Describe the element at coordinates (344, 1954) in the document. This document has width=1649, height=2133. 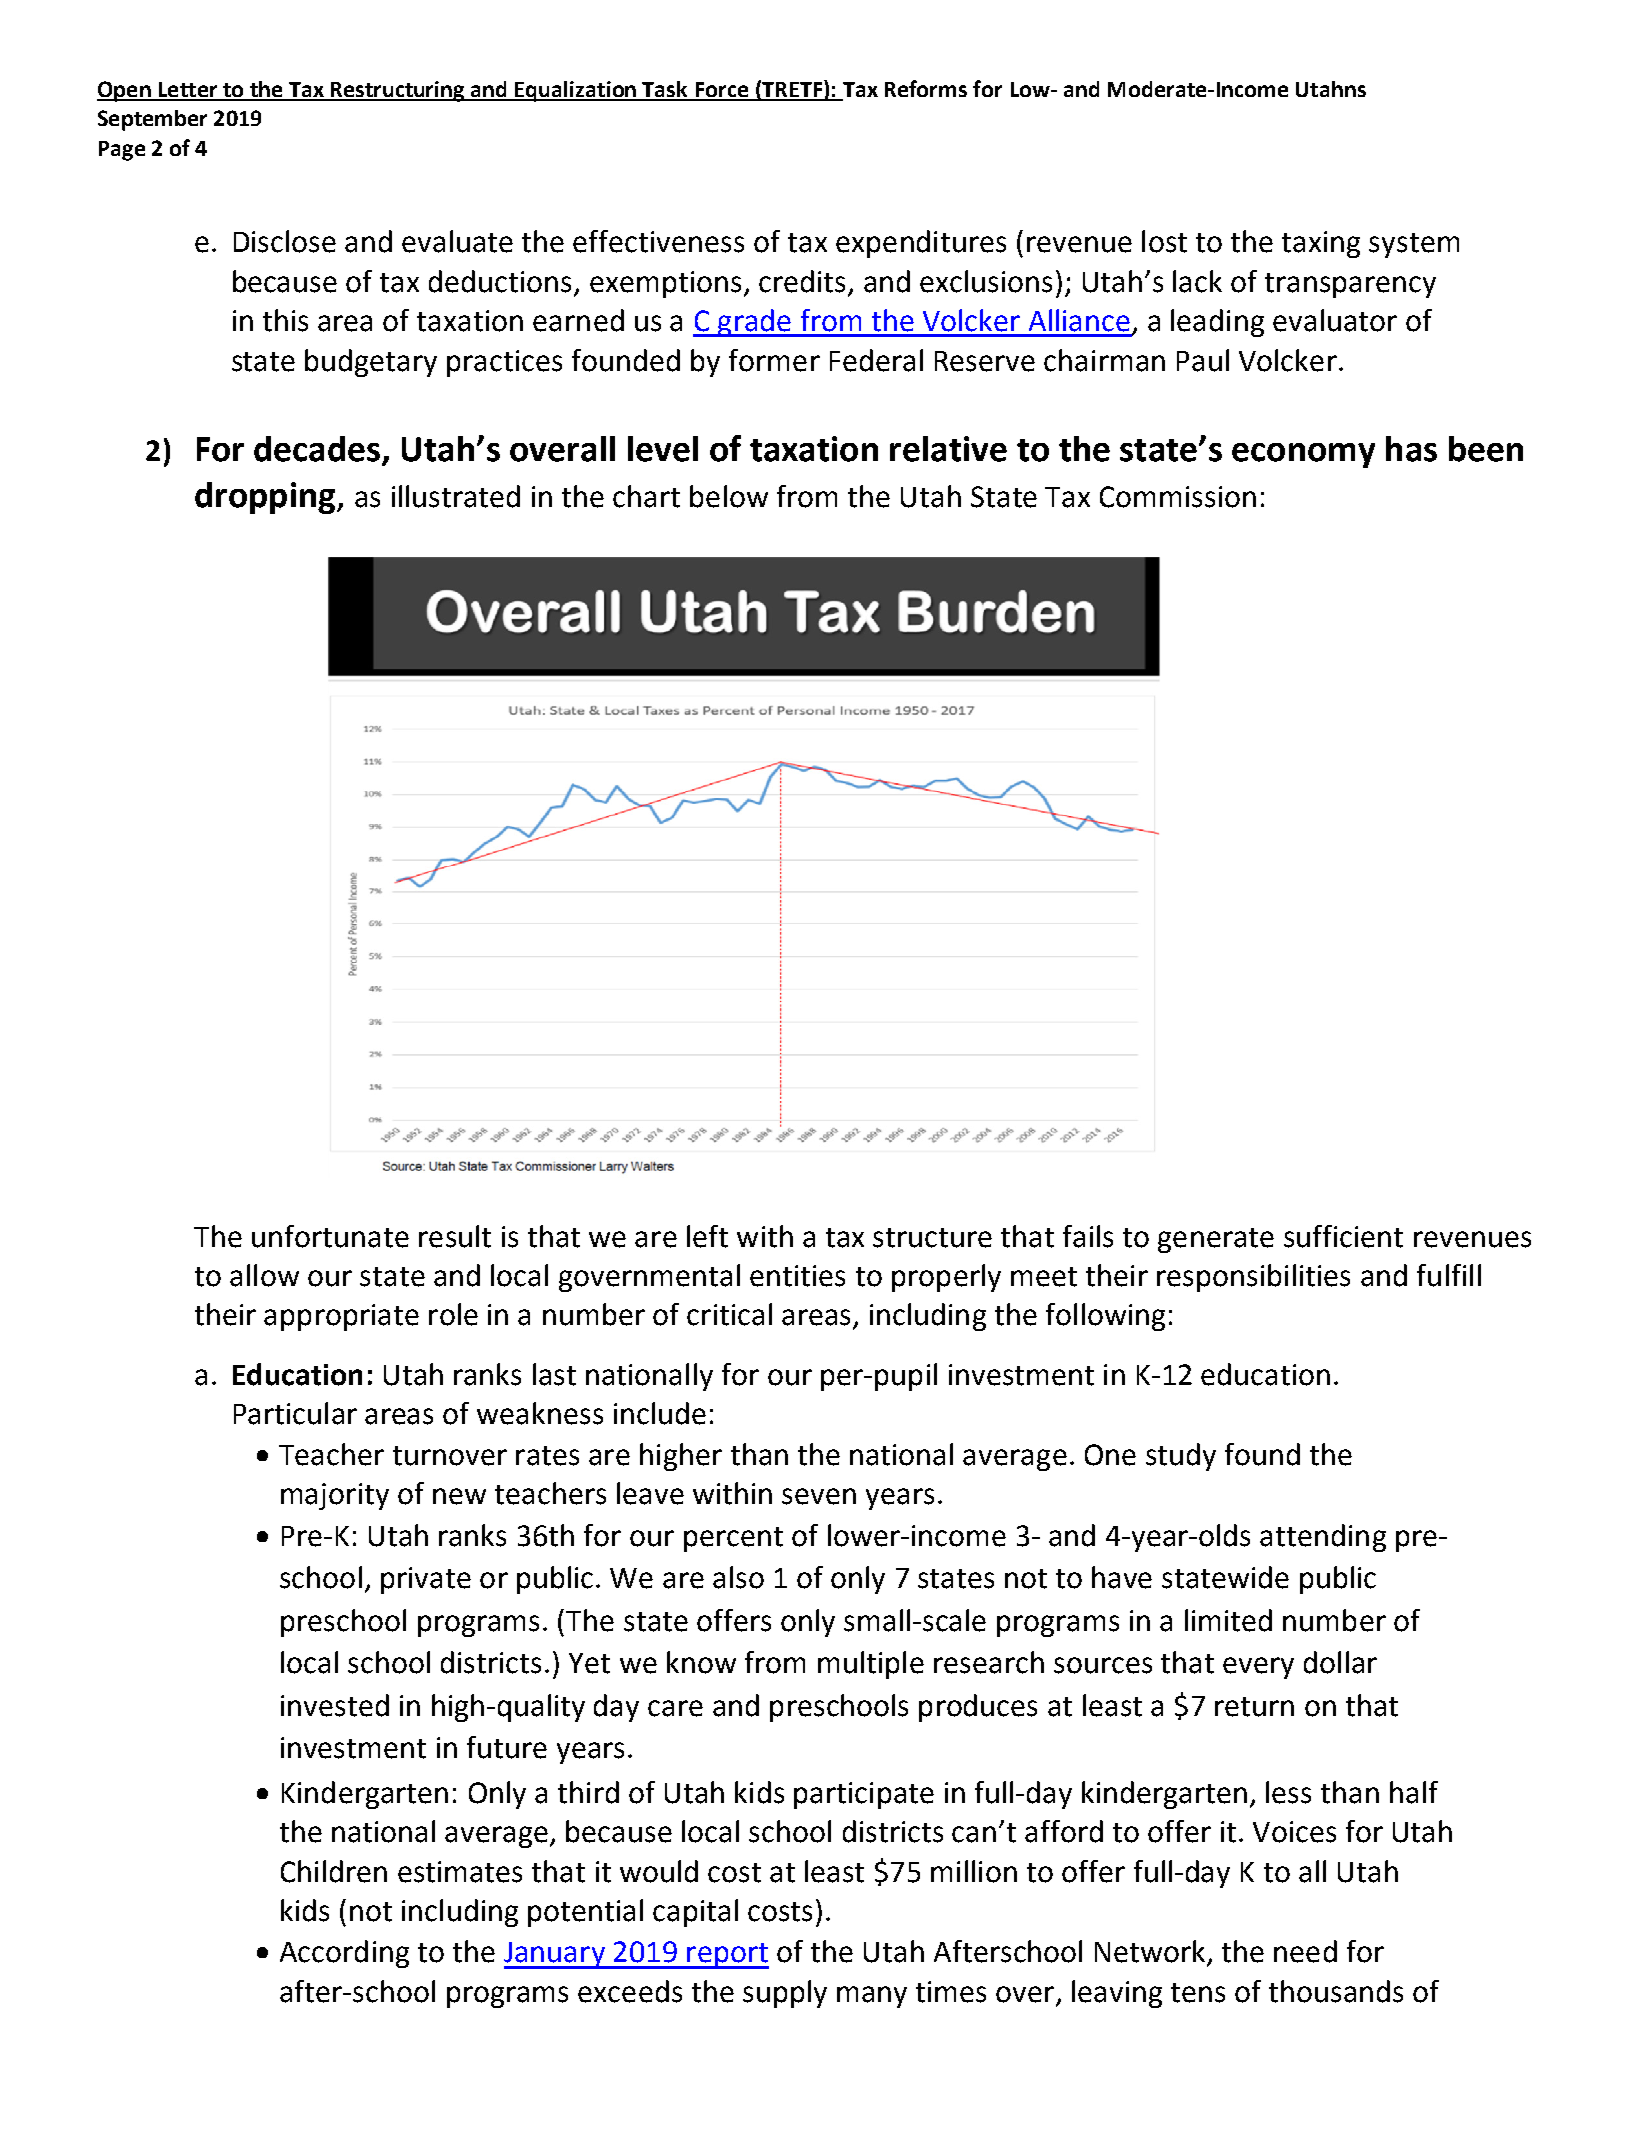
I see `According` at that location.
